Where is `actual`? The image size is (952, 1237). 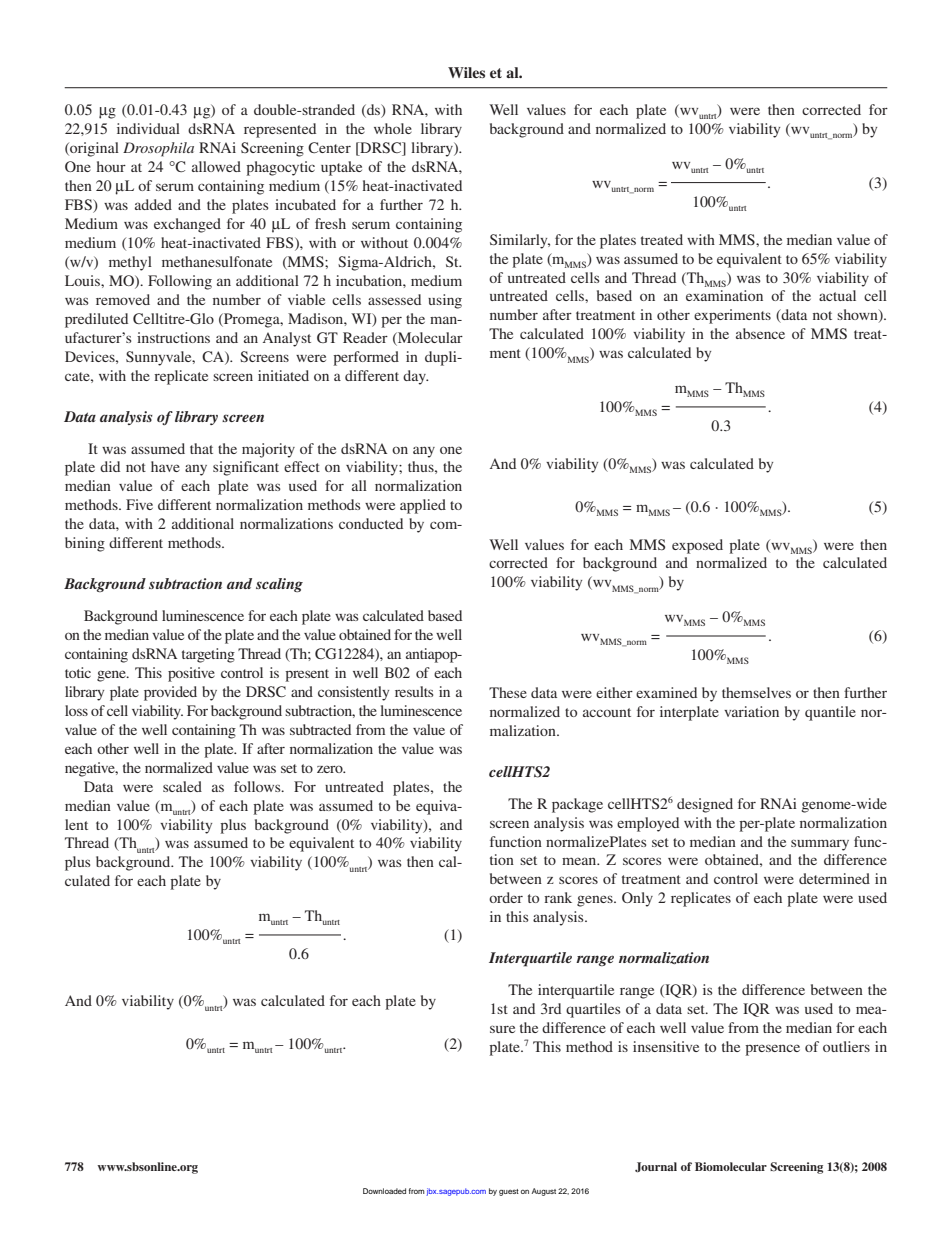 actual is located at coordinates (837, 295).
